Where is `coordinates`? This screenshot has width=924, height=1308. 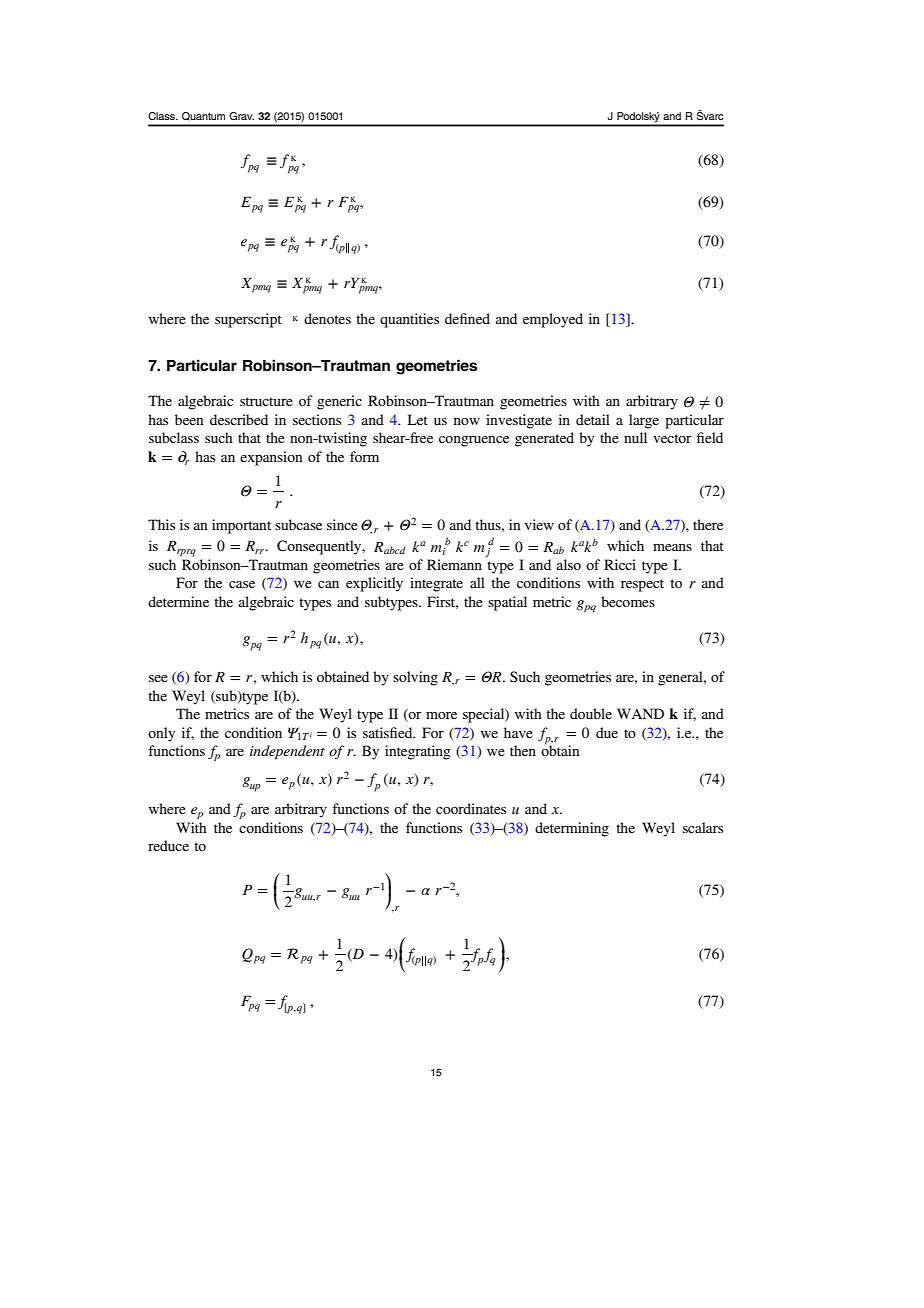
coordinates is located at coordinates (471, 808).
